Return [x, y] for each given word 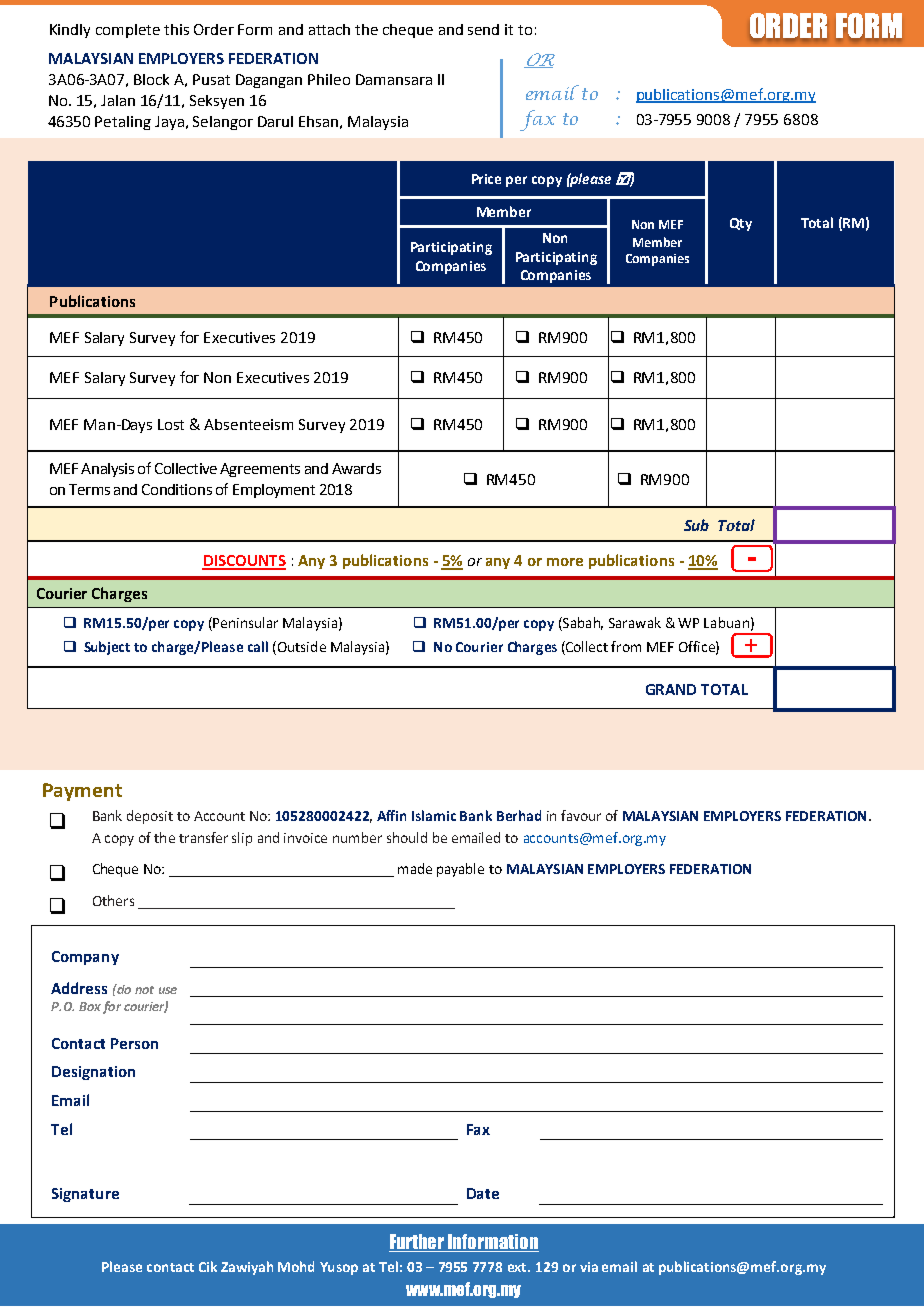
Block [151, 79]
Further [418, 1243]
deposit [150, 817]
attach [329, 29]
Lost [171, 424]
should [407, 837]
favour [581, 815]
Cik [208, 1266]
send [483, 29]
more [565, 562]
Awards [356, 468]
